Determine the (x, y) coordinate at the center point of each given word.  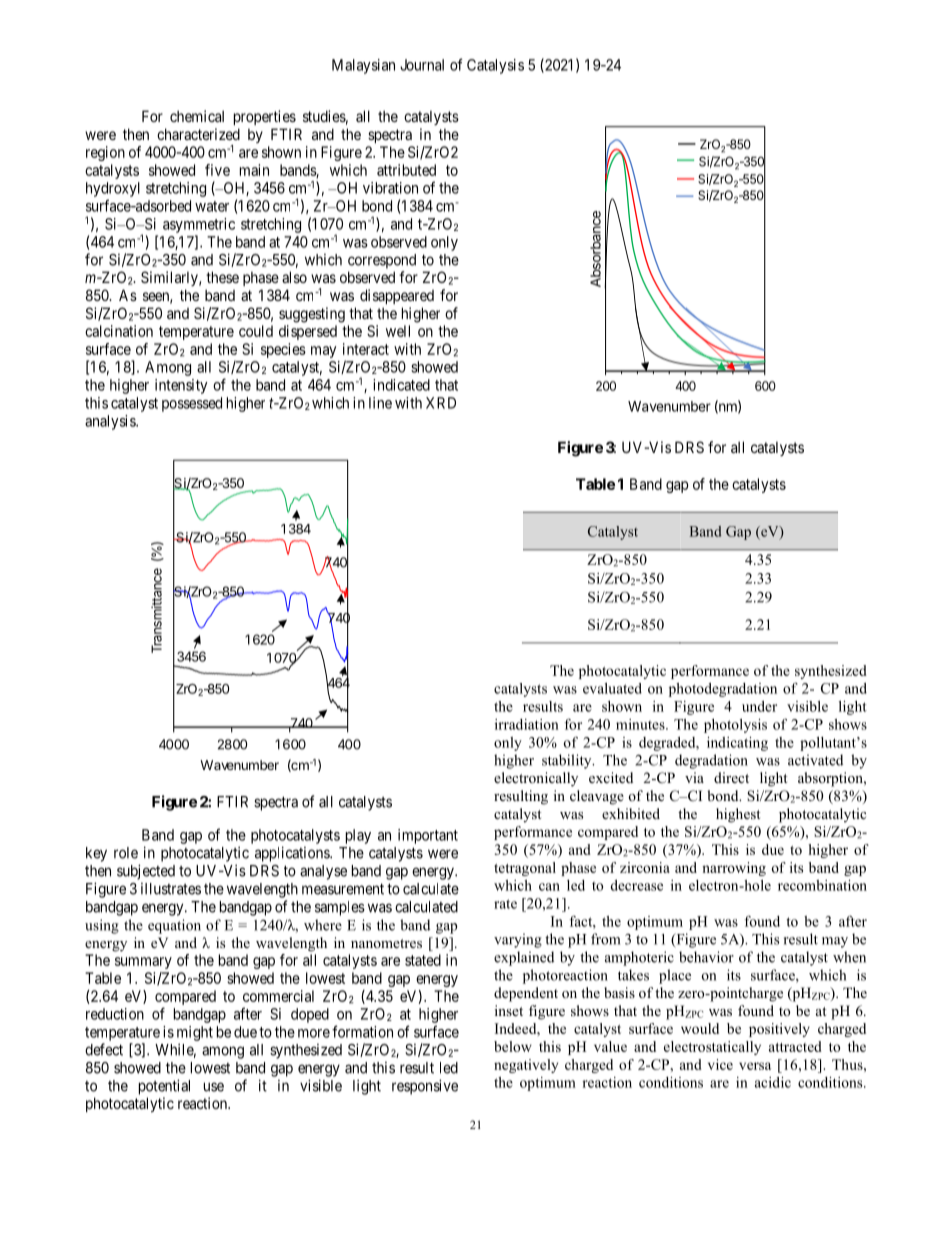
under (759, 706)
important (428, 836)
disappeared (397, 296)
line (380, 403)
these (222, 277)
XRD (441, 403)
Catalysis (495, 66)
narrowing (734, 869)
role (126, 853)
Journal (422, 65)
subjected (146, 872)
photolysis (735, 726)
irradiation (527, 724)
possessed (192, 404)
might (195, 1033)
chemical (197, 116)
